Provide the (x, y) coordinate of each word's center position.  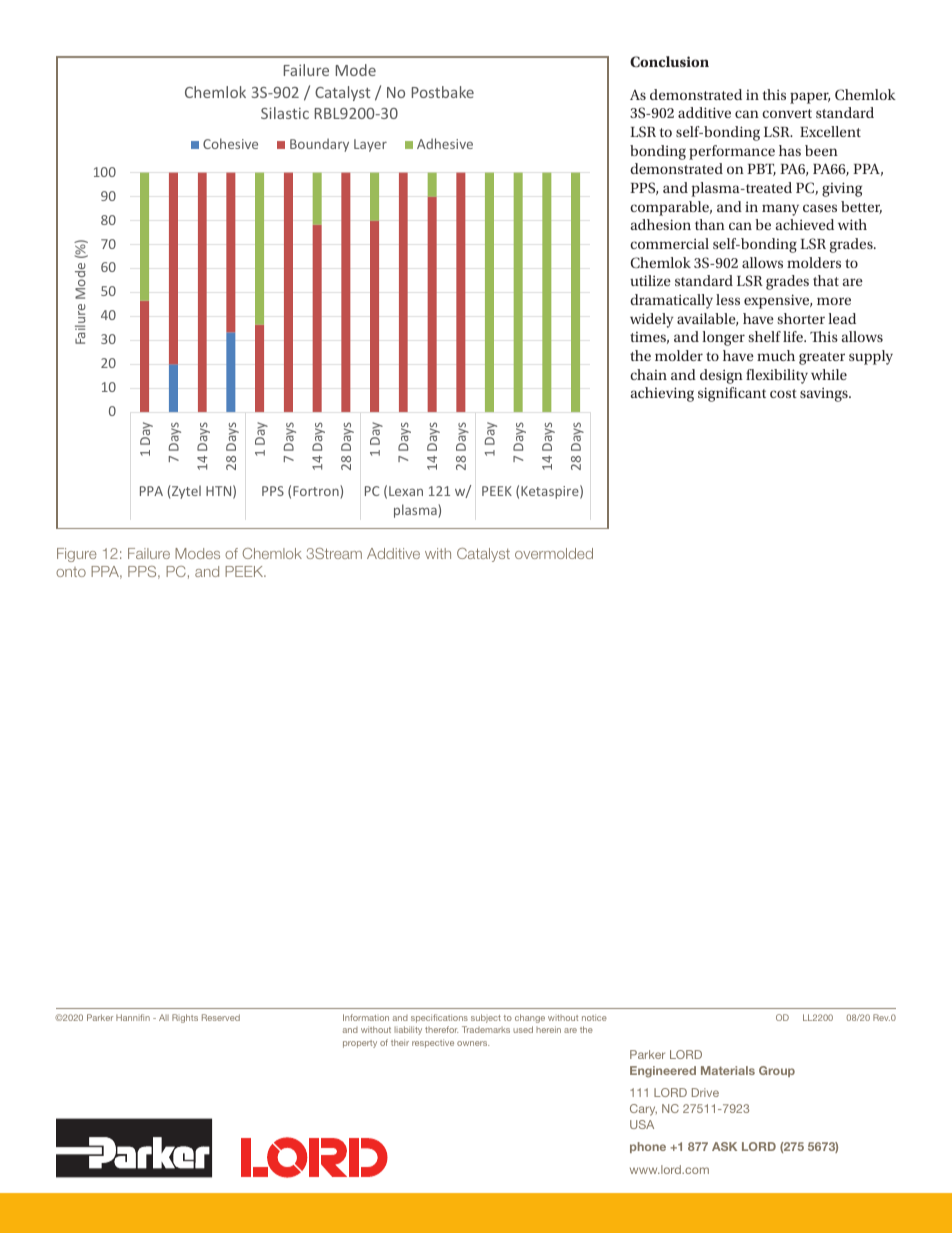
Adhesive (445, 143)
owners (473, 1043)
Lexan (406, 491)
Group (777, 1071)
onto (71, 572)
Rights (185, 1018)
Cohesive (230, 143)
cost (783, 393)
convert (787, 113)
